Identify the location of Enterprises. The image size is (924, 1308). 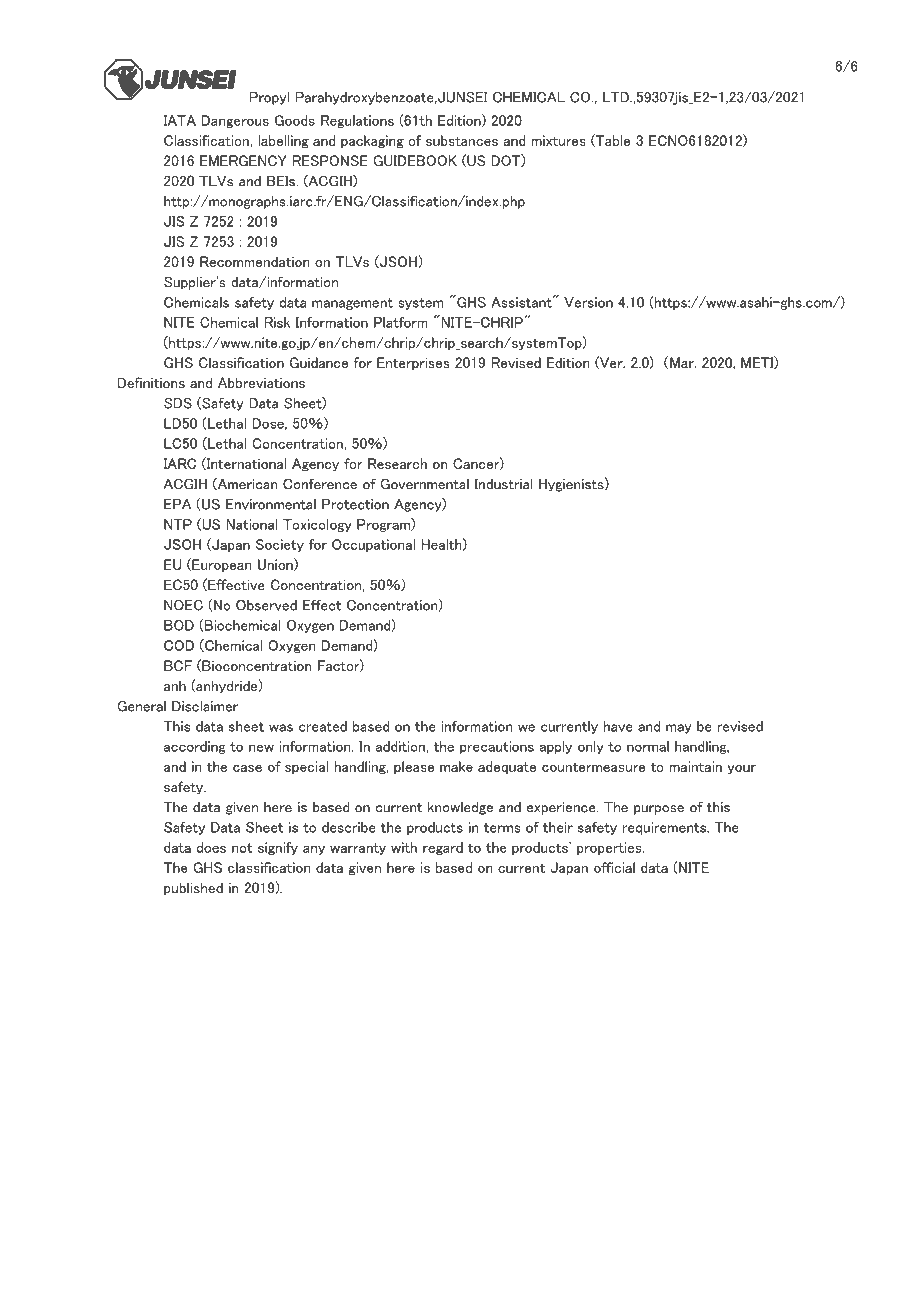
(413, 363).
